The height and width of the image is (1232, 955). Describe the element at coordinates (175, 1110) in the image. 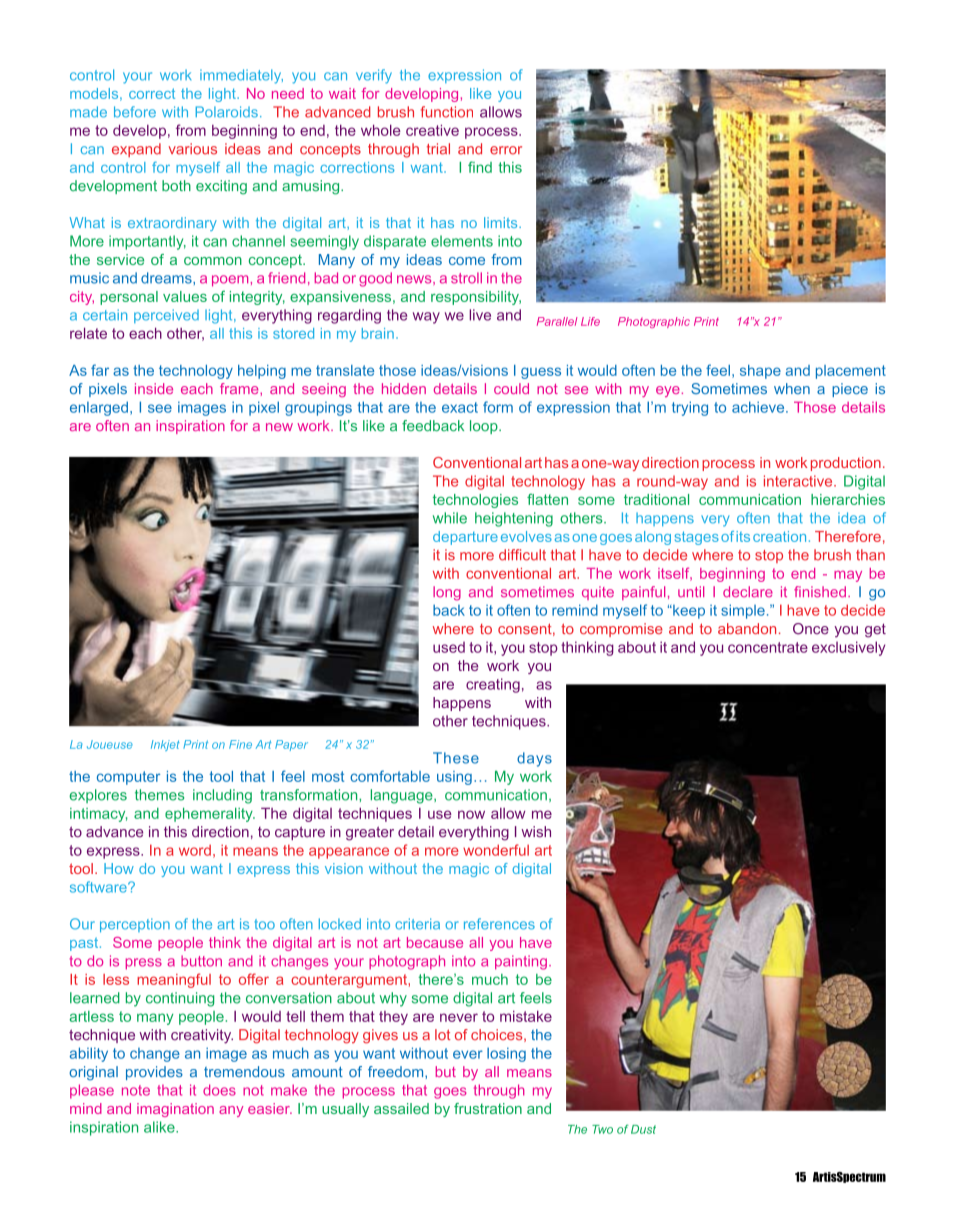

I see `imagination` at that location.
